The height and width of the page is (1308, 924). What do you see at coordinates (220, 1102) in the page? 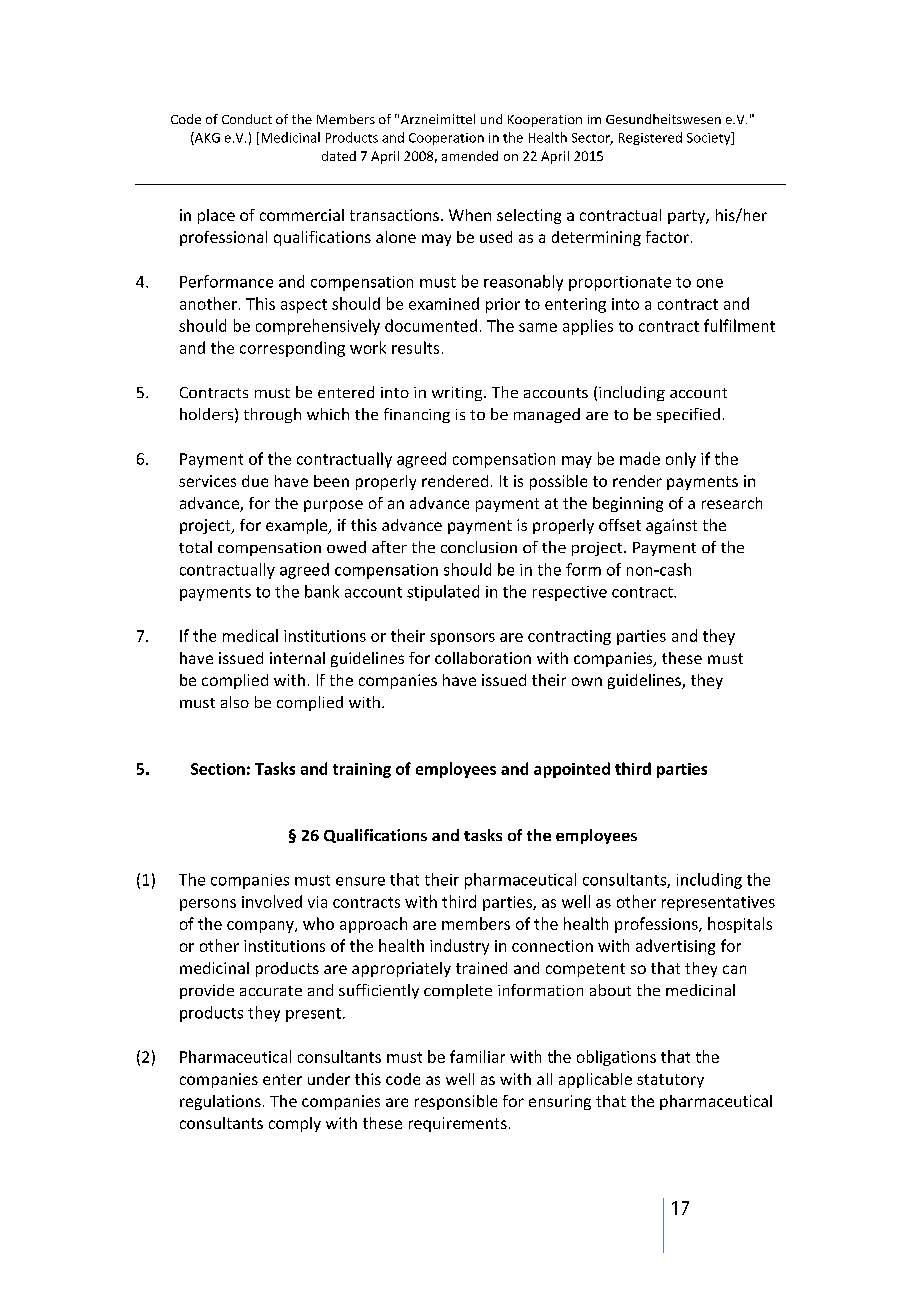
I see `regulations` at bounding box center [220, 1102].
